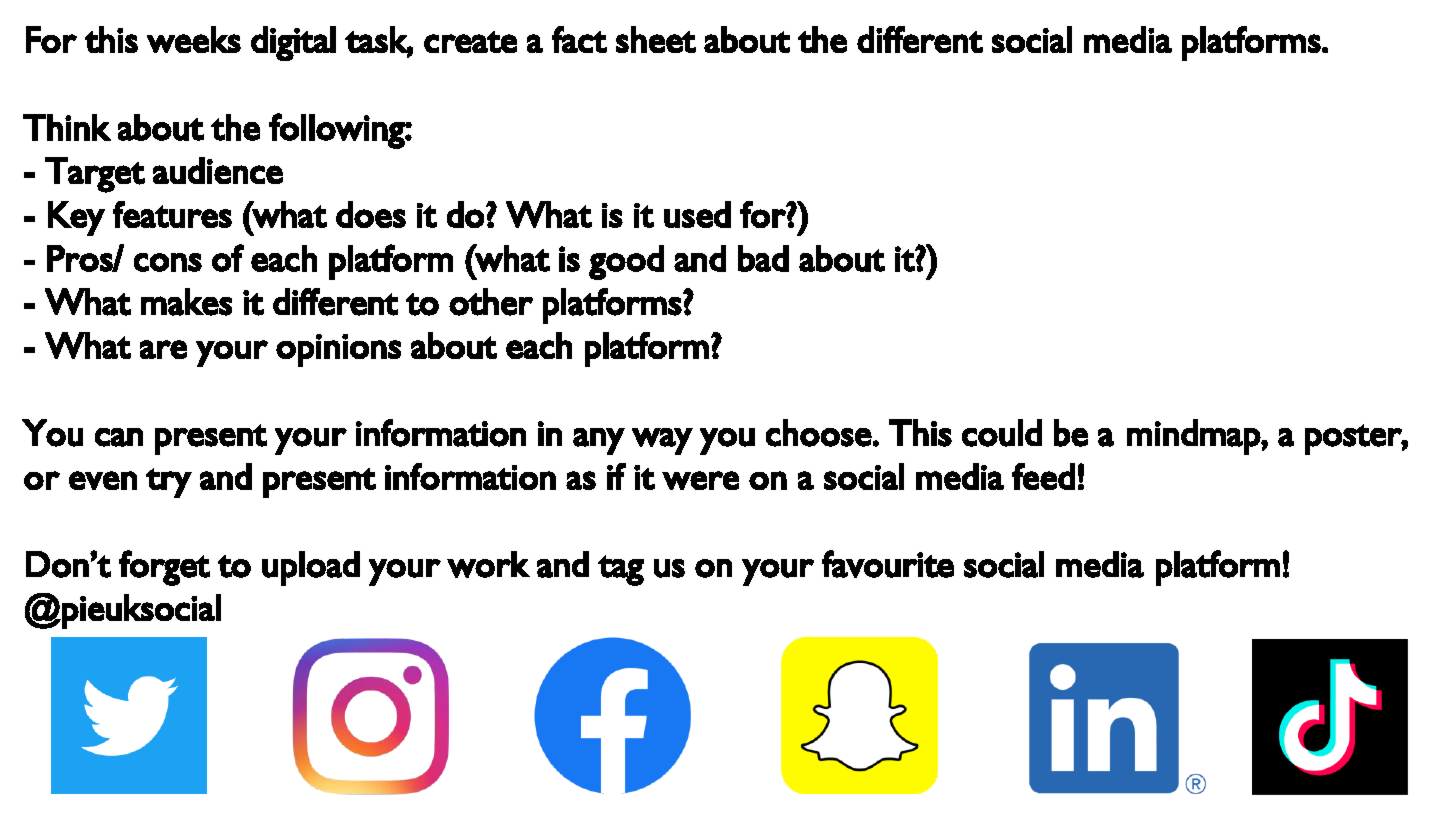 The height and width of the page is (819, 1456). What do you see at coordinates (218, 170) in the page?
I see `audience` at bounding box center [218, 170].
